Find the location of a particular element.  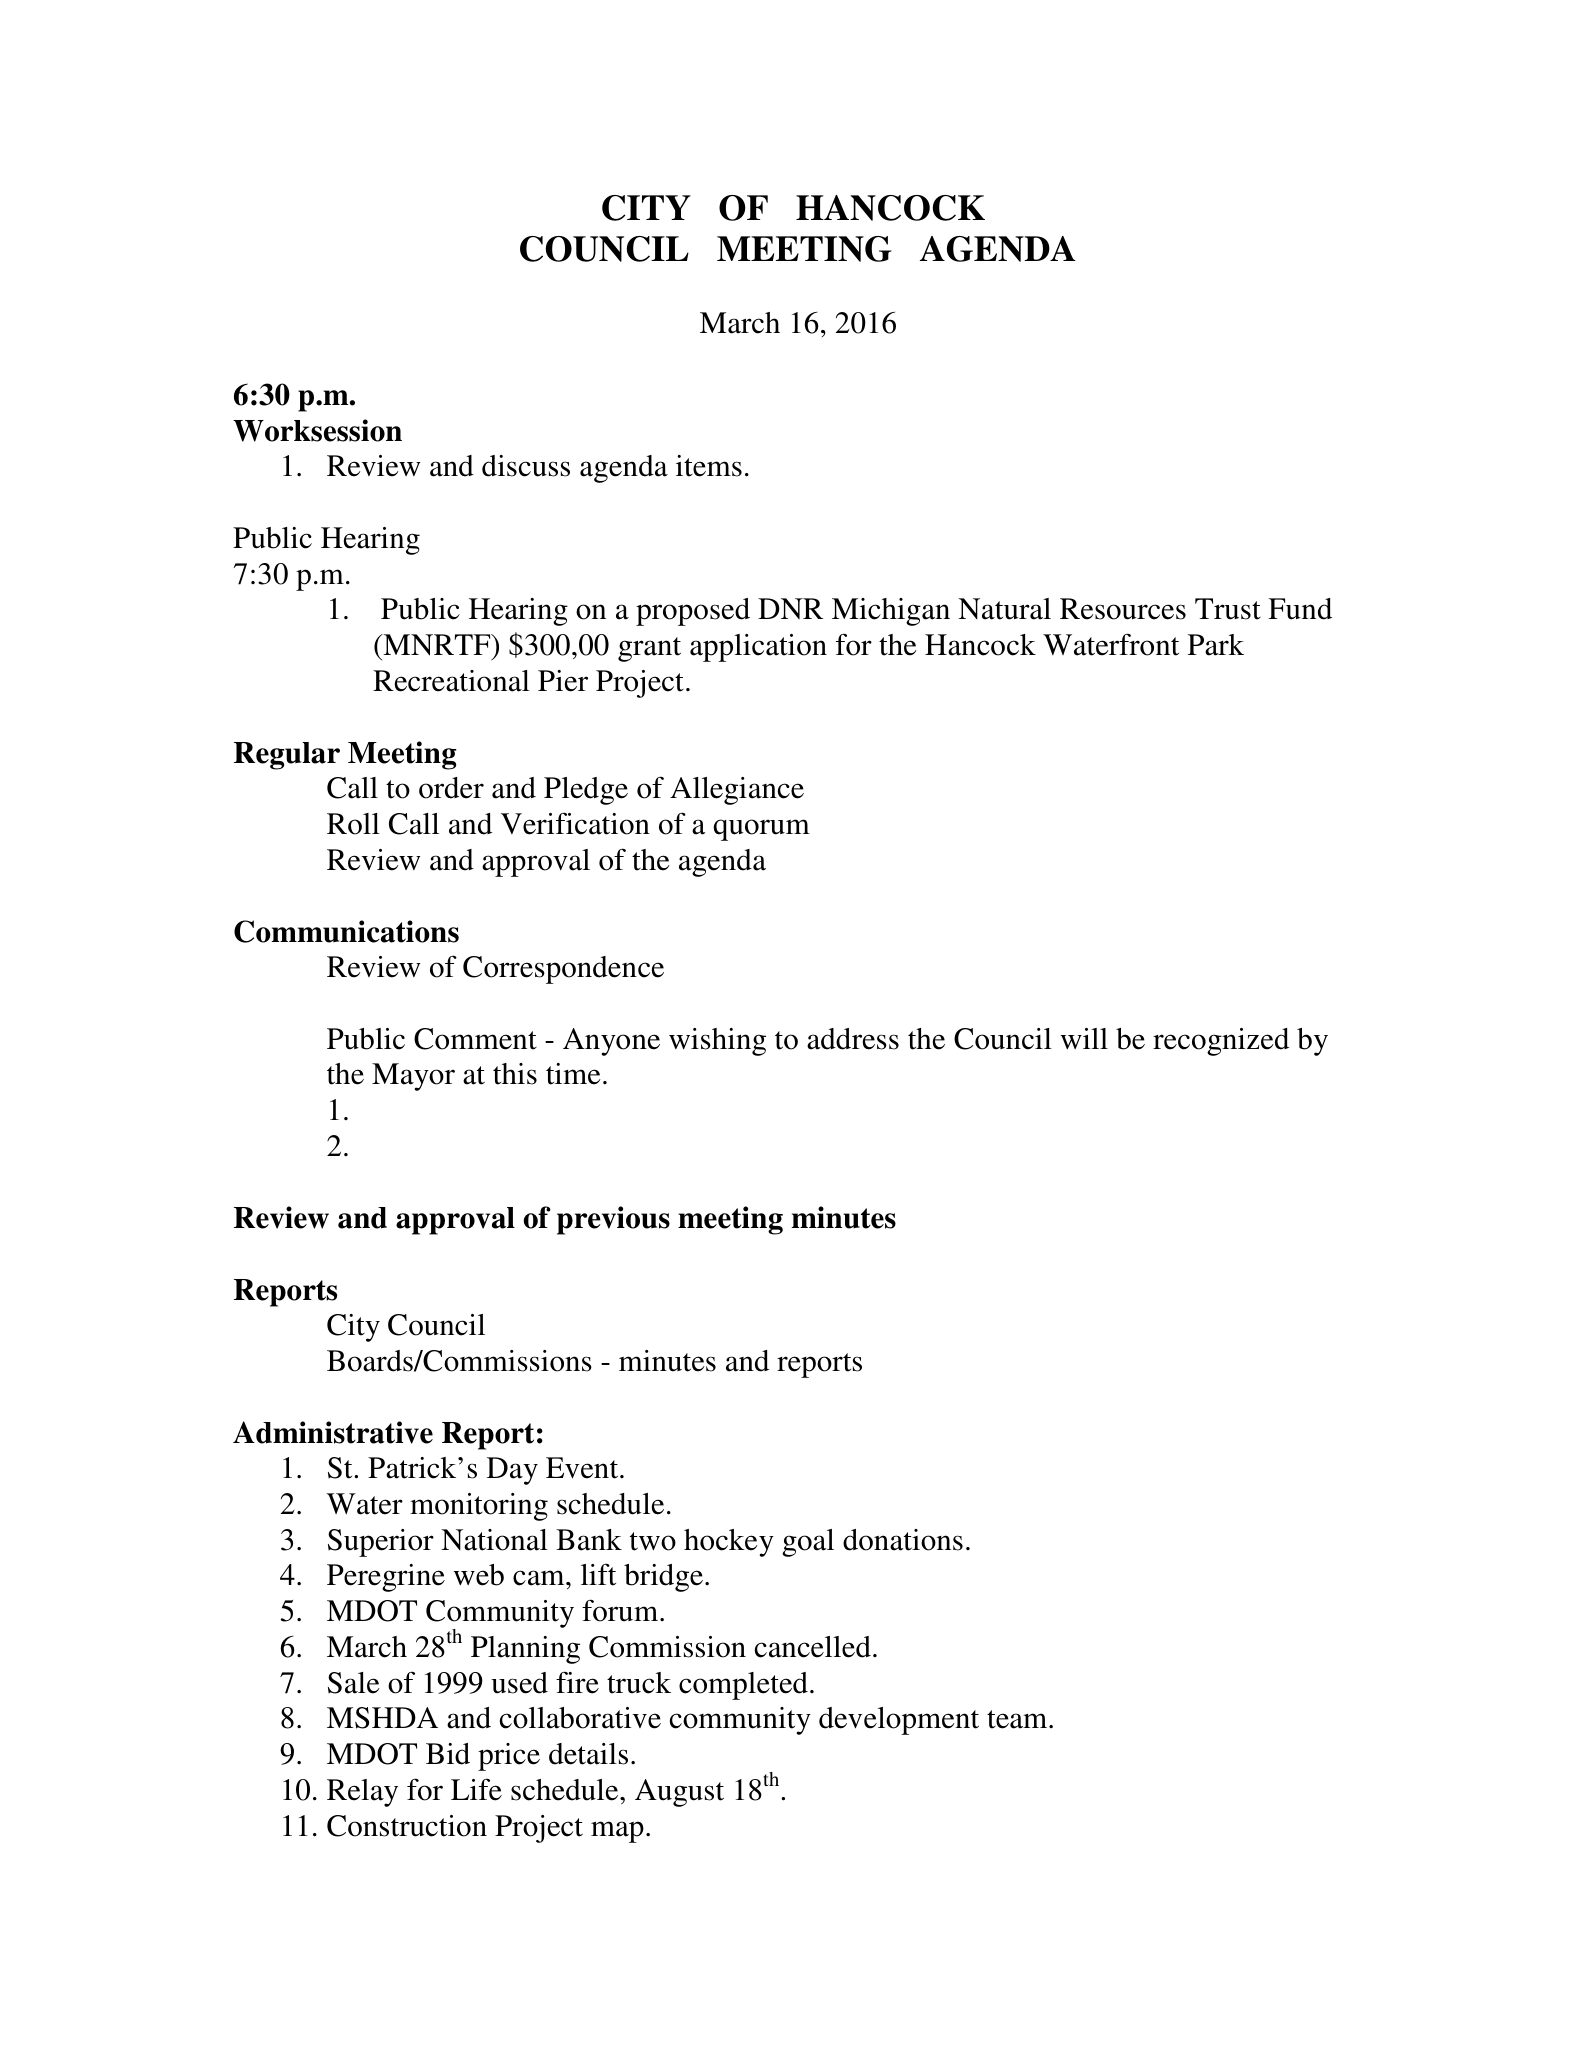

Trust is located at coordinates (1228, 609).
